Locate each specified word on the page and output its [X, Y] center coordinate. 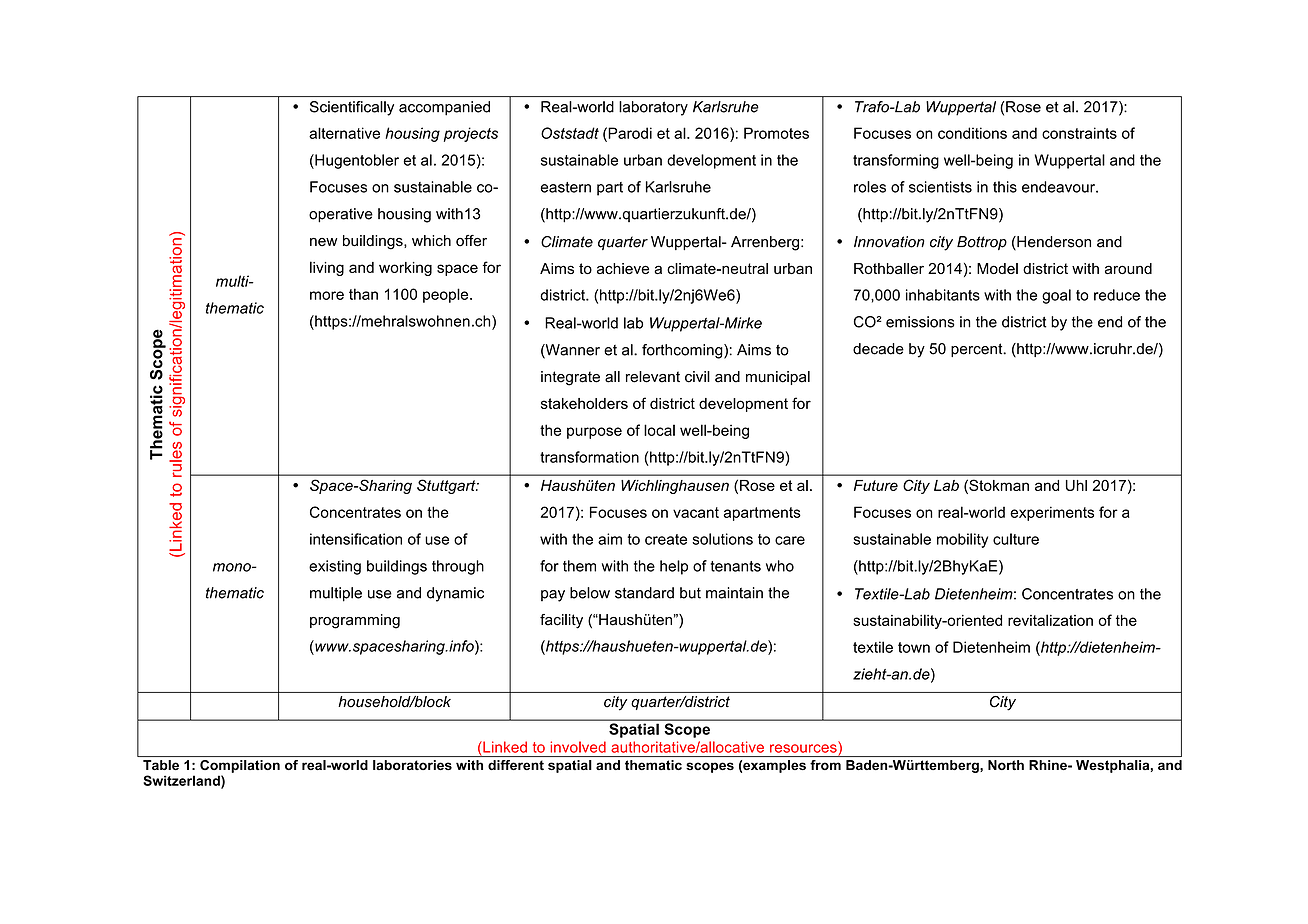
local [659, 430]
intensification [356, 539]
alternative [344, 133]
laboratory [653, 108]
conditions [972, 133]
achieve [623, 268]
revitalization [1050, 620]
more [327, 295]
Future [876, 485]
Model [997, 268]
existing [335, 567]
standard [644, 593]
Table [161, 765]
